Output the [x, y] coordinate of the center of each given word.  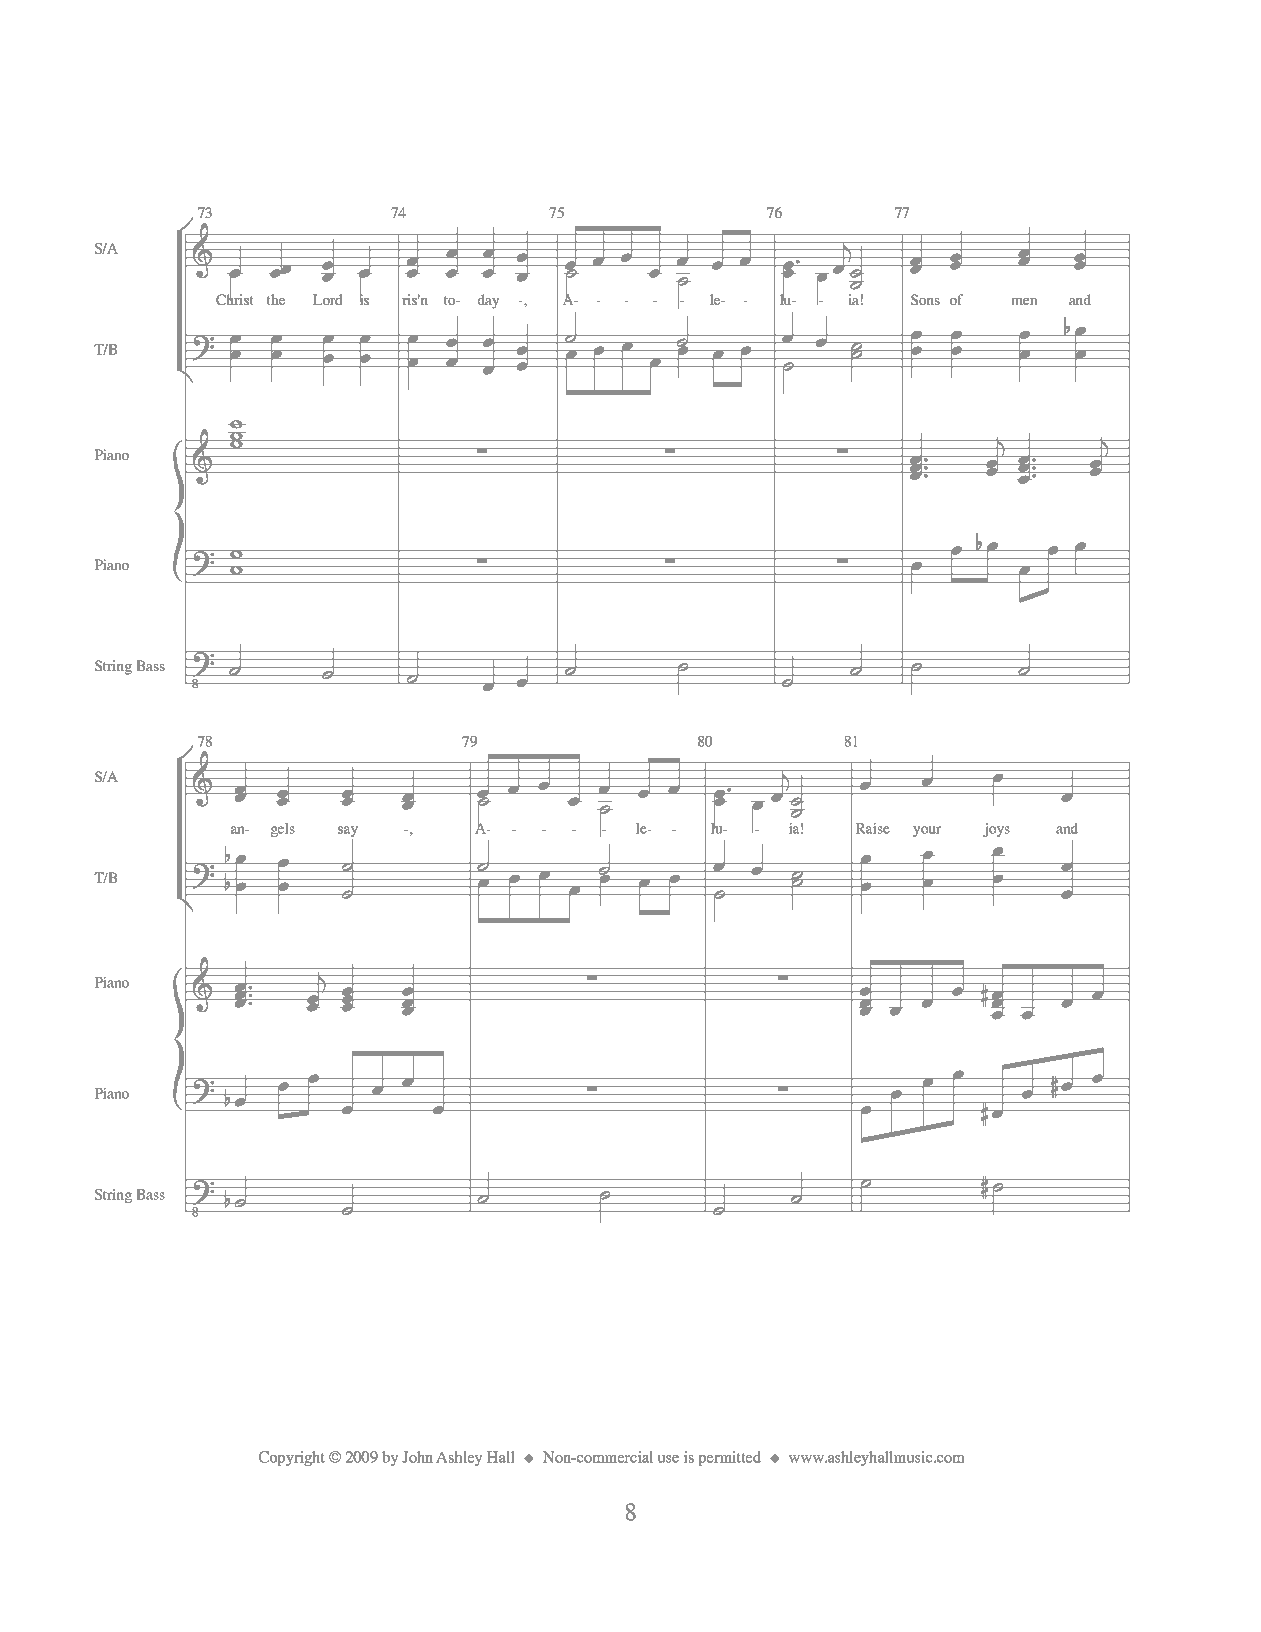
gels [283, 830]
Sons [925, 299]
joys [996, 830]
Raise [872, 828]
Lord [328, 299]
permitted [730, 1458]
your [927, 831]
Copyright [292, 1458]
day [489, 301]
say [348, 831]
